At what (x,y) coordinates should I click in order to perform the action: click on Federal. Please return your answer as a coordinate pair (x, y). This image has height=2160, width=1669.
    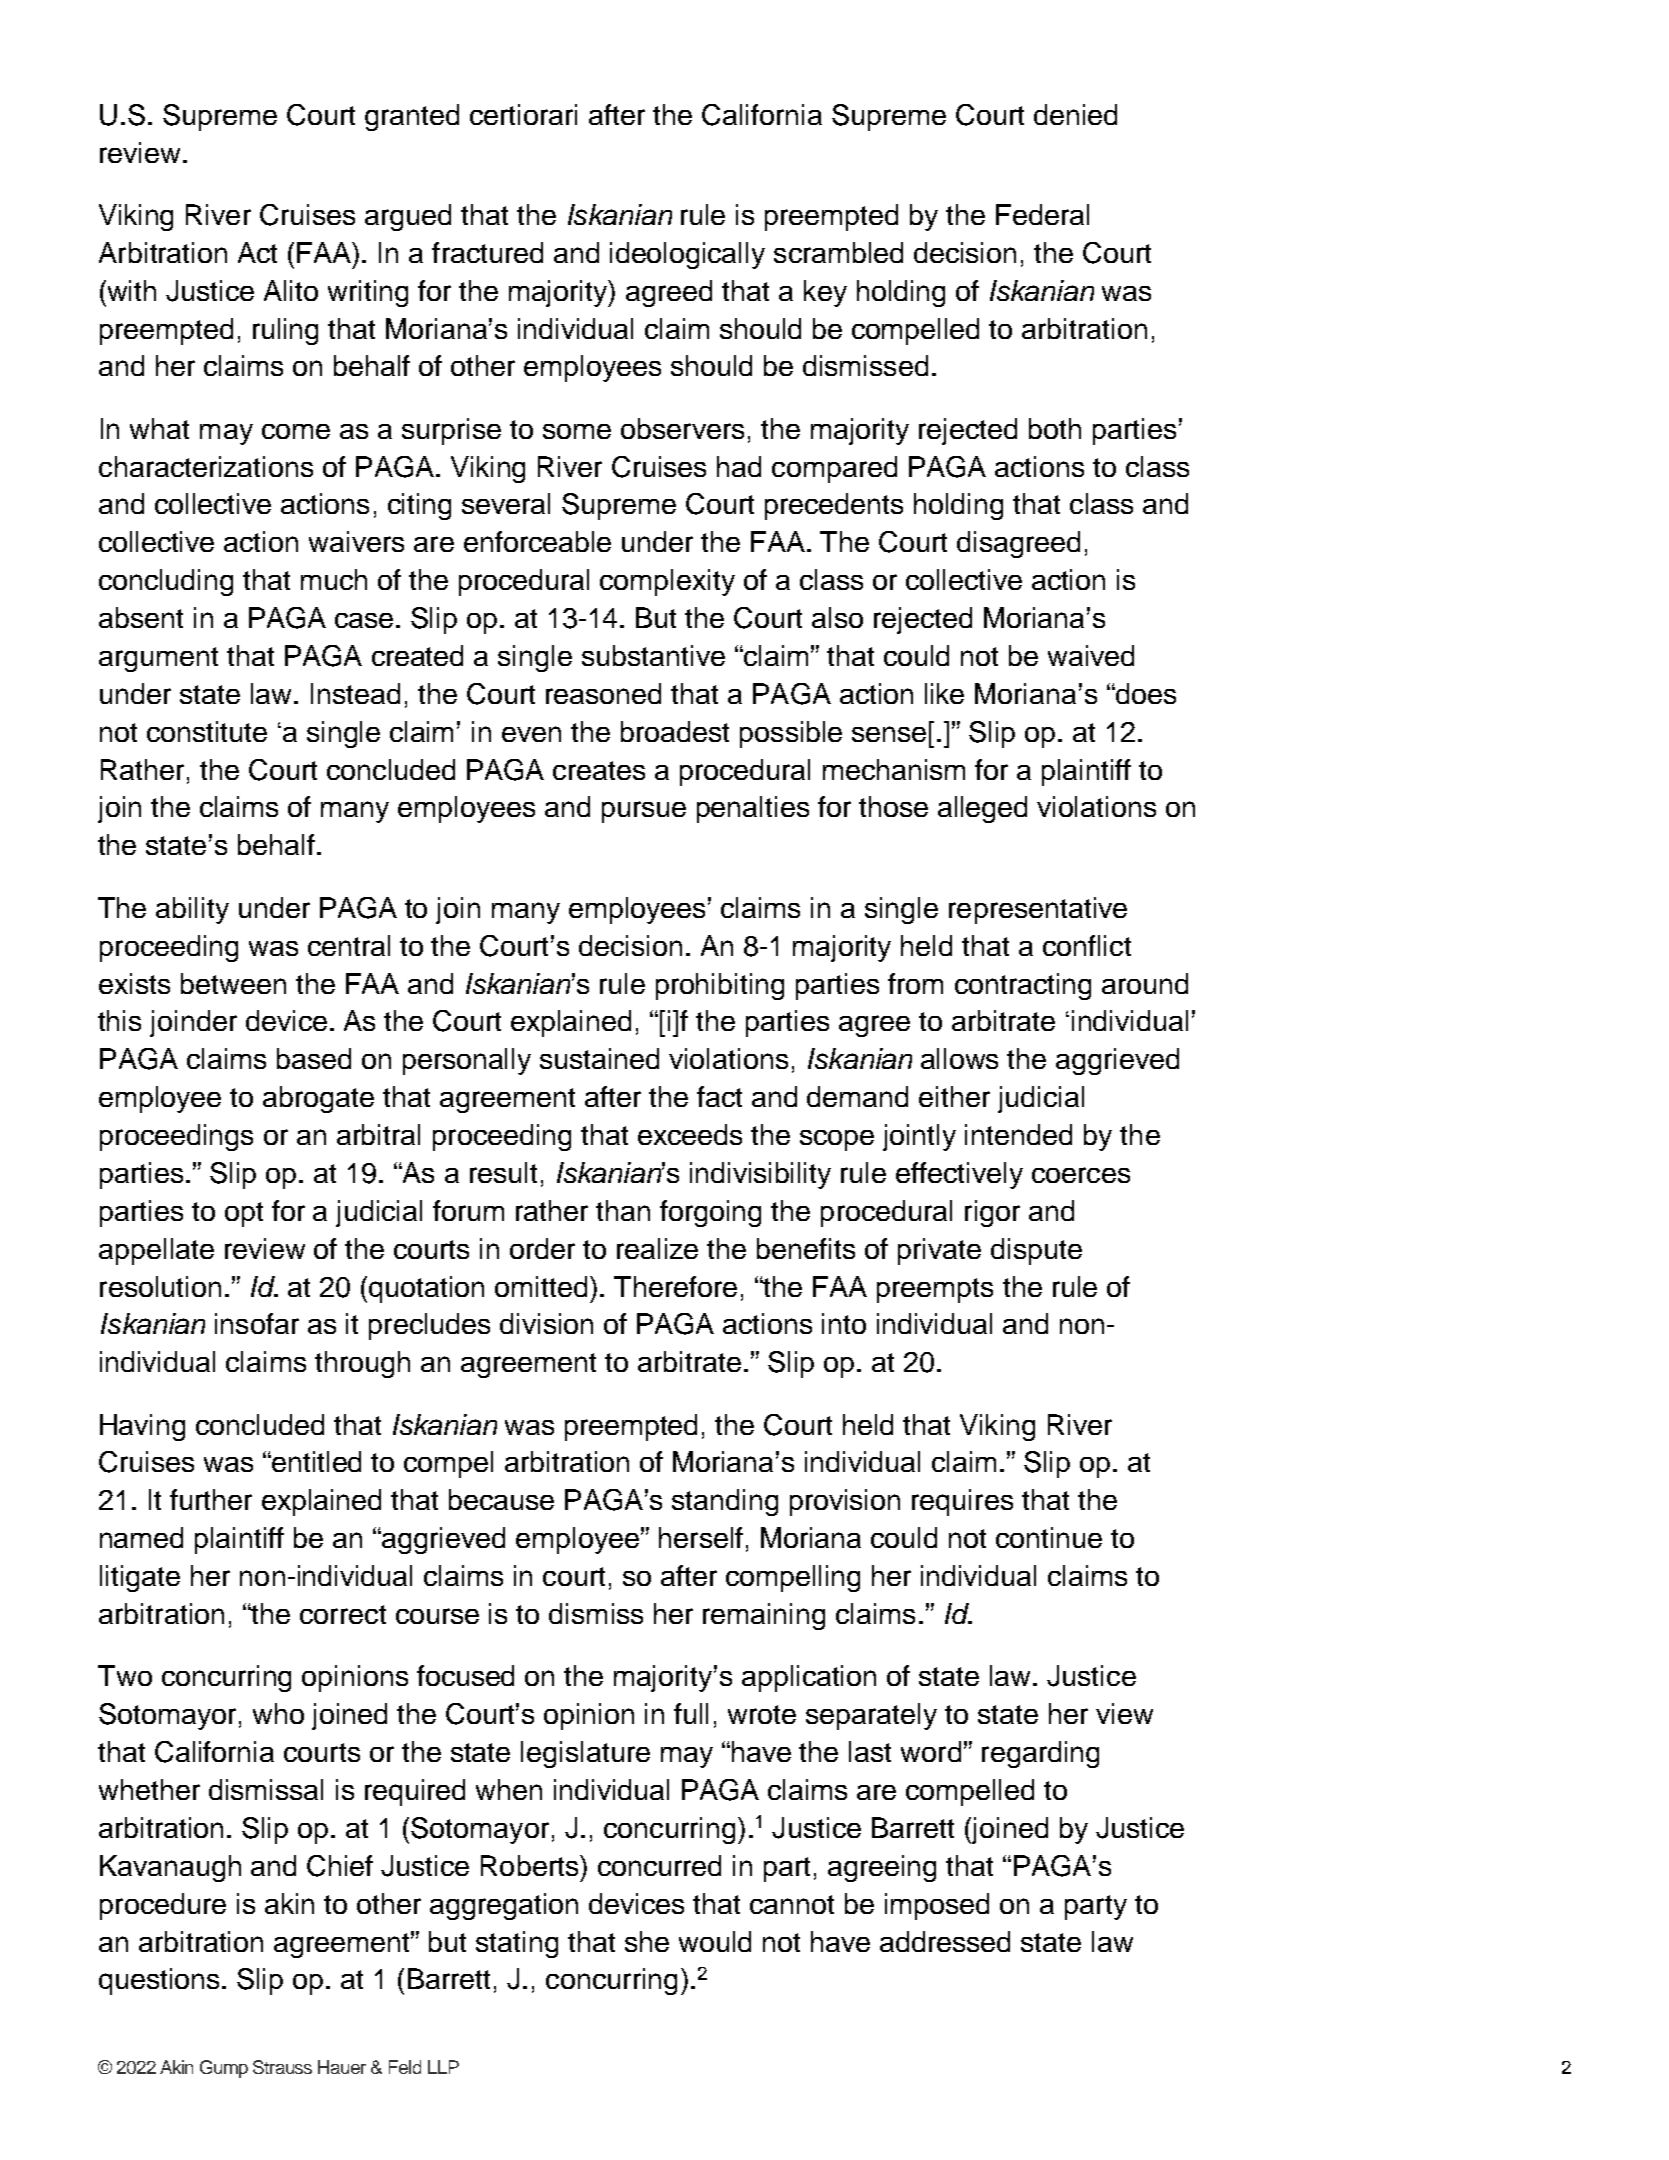
    Looking at the image, I should click on (1042, 214).
